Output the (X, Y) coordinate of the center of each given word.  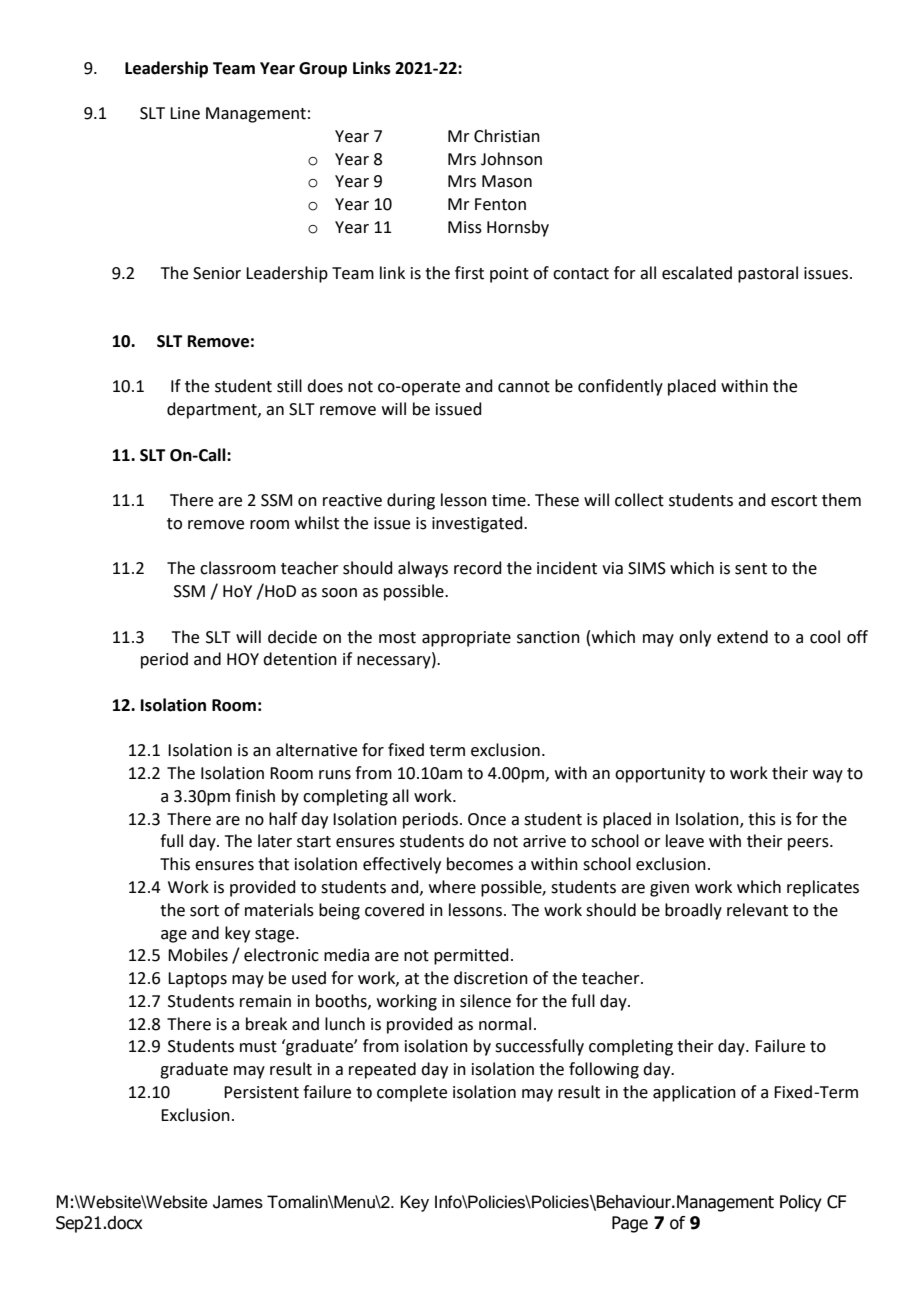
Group (323, 70)
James (238, 1202)
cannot (524, 387)
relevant (757, 910)
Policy (801, 1203)
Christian (507, 136)
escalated (697, 273)
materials (279, 910)
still (289, 386)
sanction (548, 637)
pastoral (768, 274)
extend (742, 637)
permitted (471, 956)
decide (292, 637)
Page (630, 1224)
